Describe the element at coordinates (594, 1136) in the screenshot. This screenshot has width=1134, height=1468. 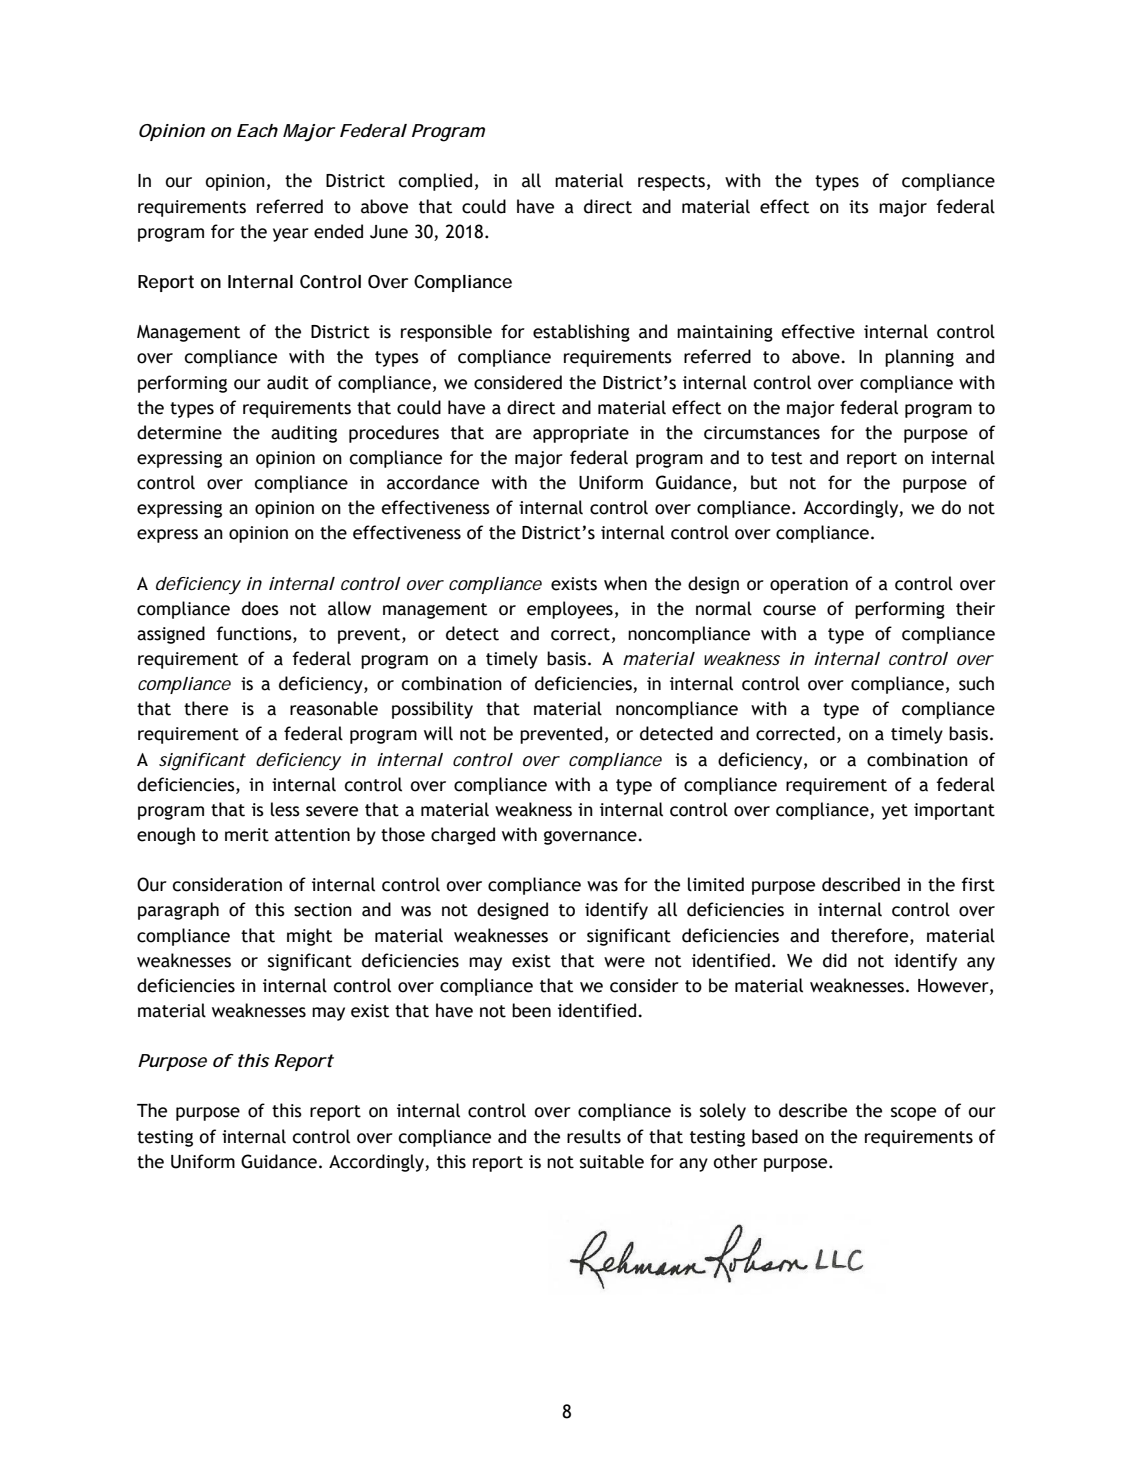
I see `results` at that location.
